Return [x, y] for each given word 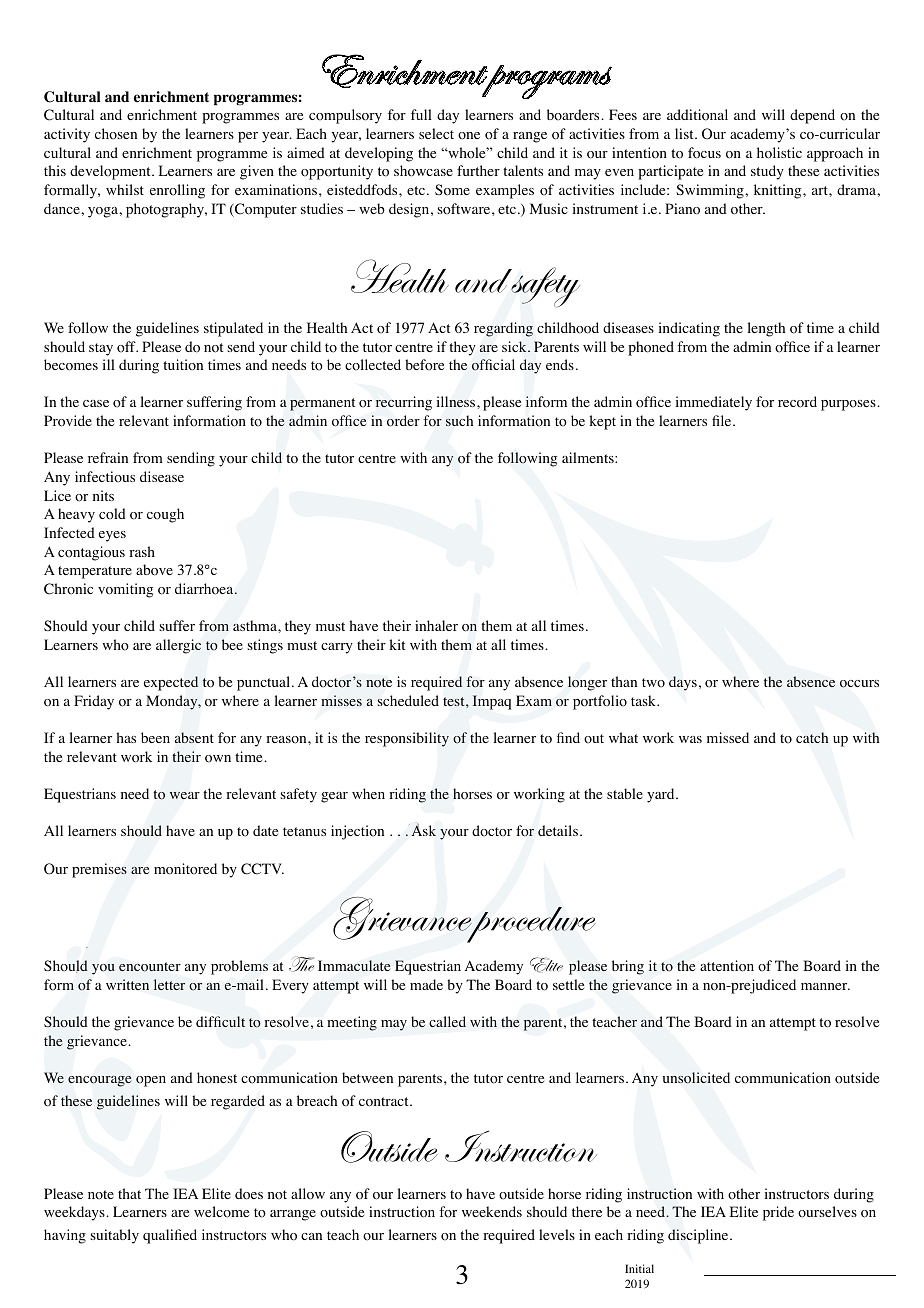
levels [557, 1234]
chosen [116, 134]
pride [778, 1213]
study [767, 172]
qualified [170, 1236]
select [436, 133]
